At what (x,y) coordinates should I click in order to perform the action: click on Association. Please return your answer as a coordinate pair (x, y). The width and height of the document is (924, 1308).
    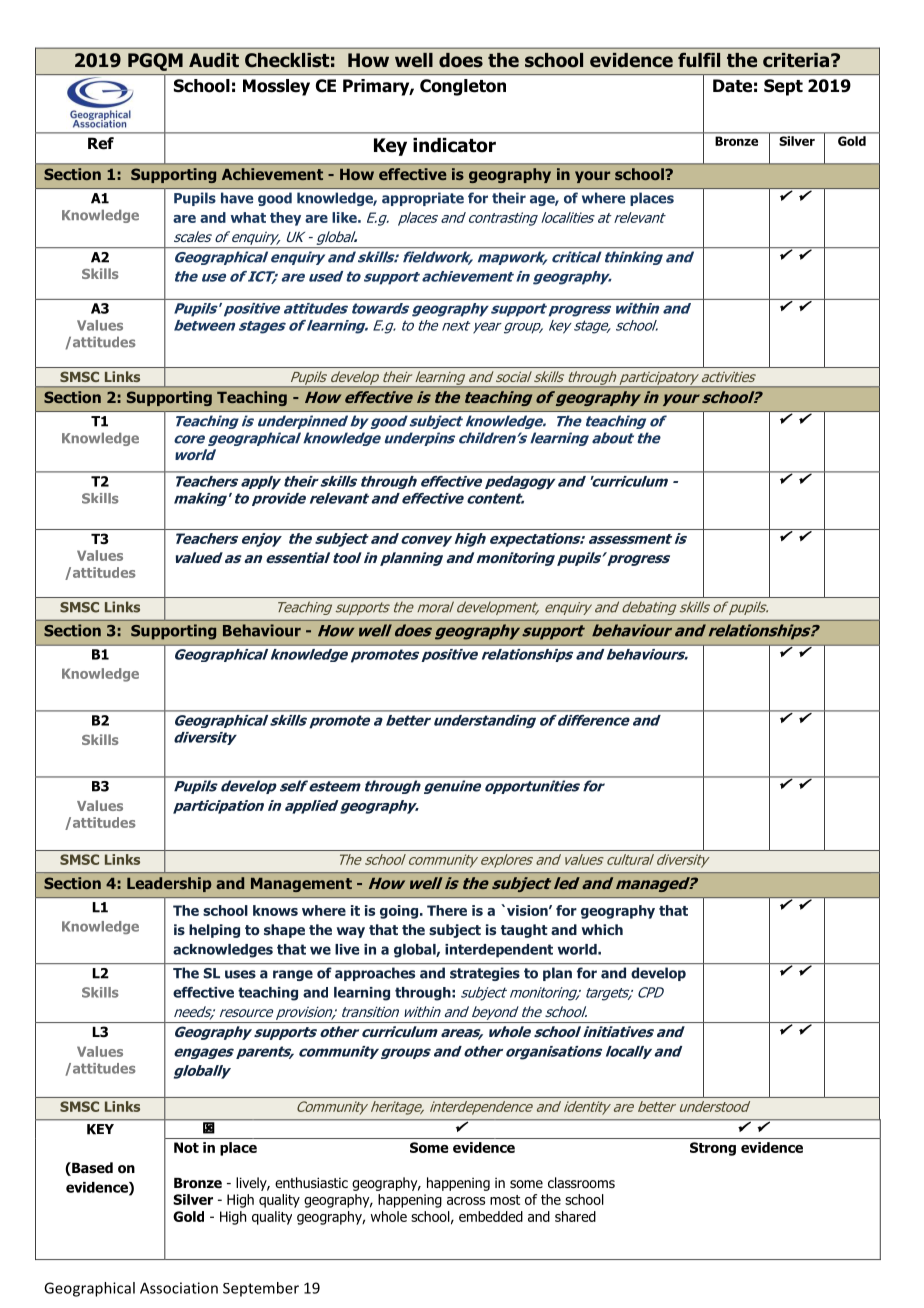
    Looking at the image, I should click on (179, 1288).
